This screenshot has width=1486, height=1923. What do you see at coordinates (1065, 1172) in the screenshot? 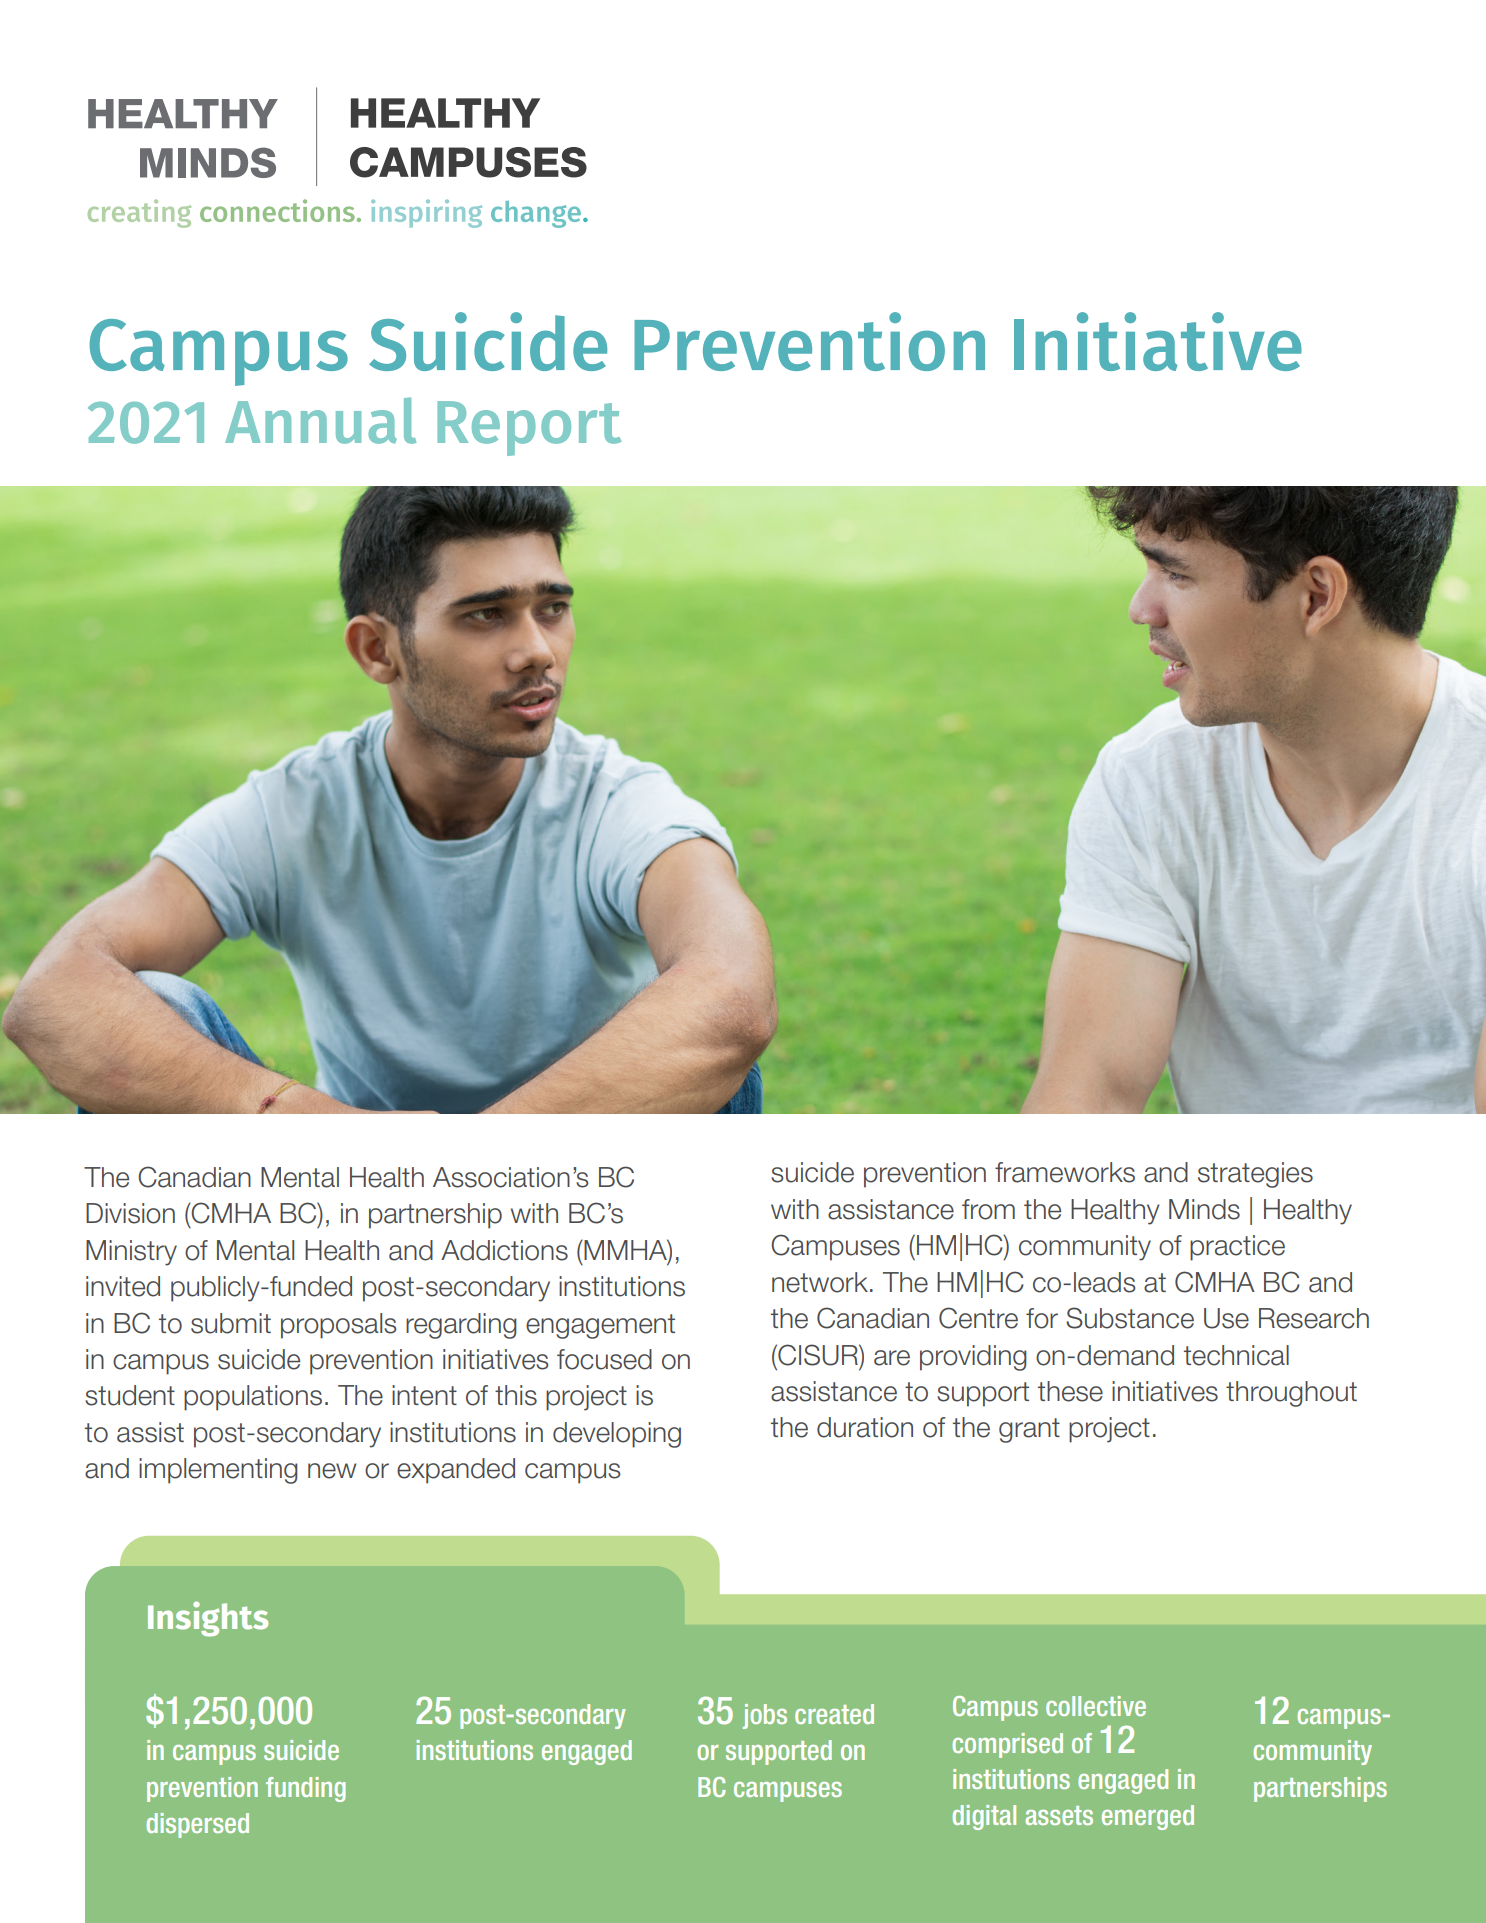
I see `frameworks` at bounding box center [1065, 1172].
